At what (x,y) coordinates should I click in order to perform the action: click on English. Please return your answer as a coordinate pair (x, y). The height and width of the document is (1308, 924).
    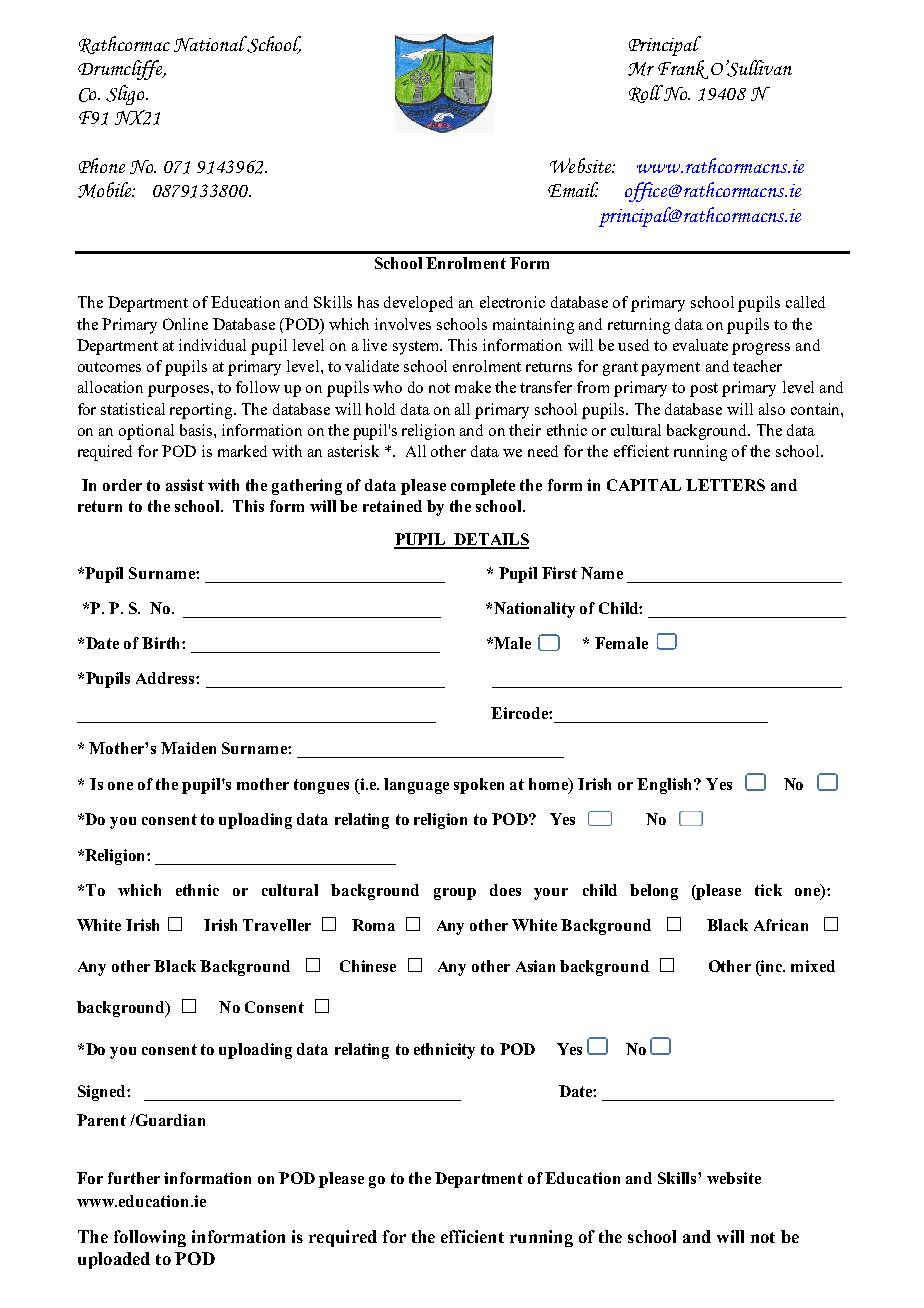
    Looking at the image, I should click on (666, 786).
